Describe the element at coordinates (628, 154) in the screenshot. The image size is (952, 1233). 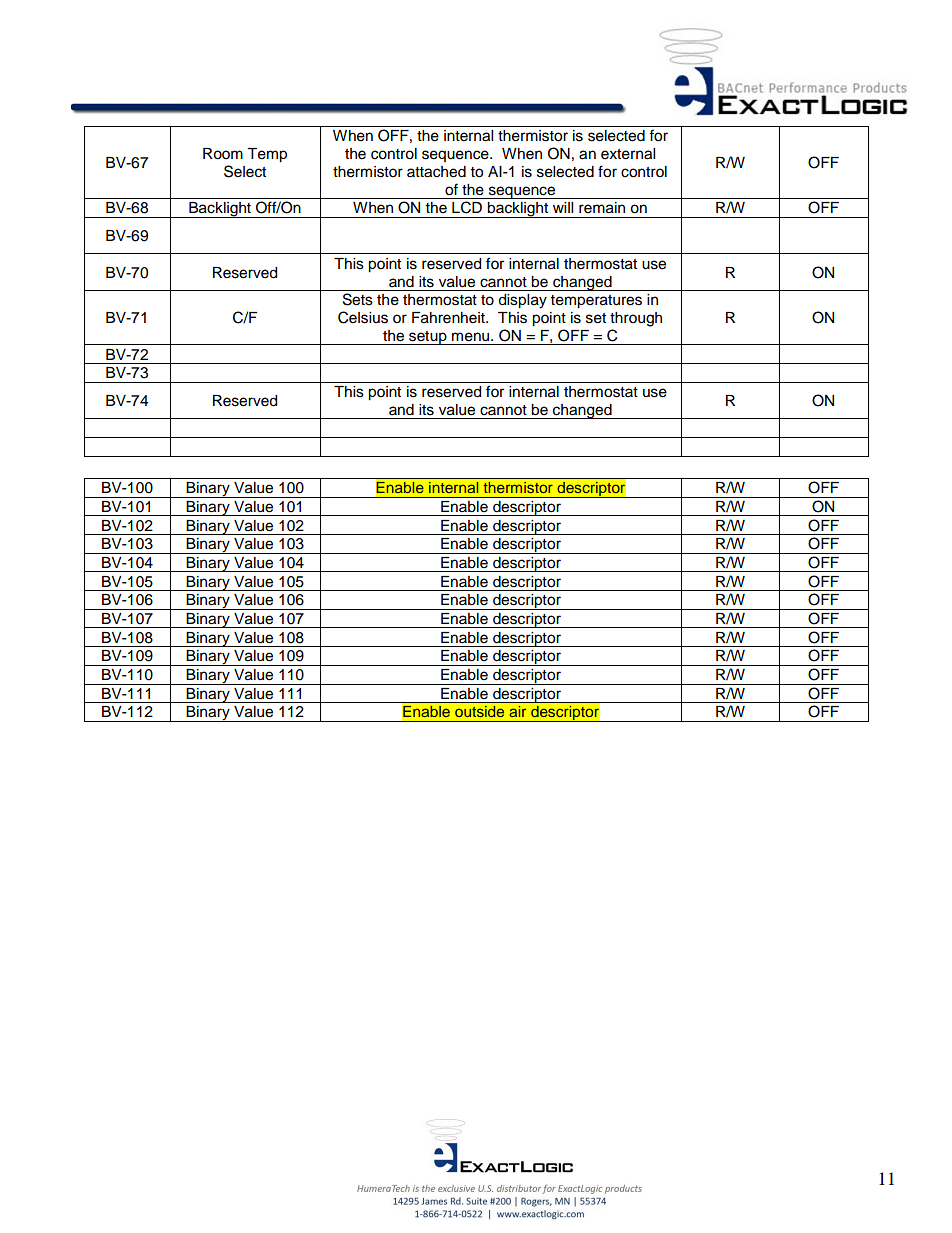
I see `external` at that location.
